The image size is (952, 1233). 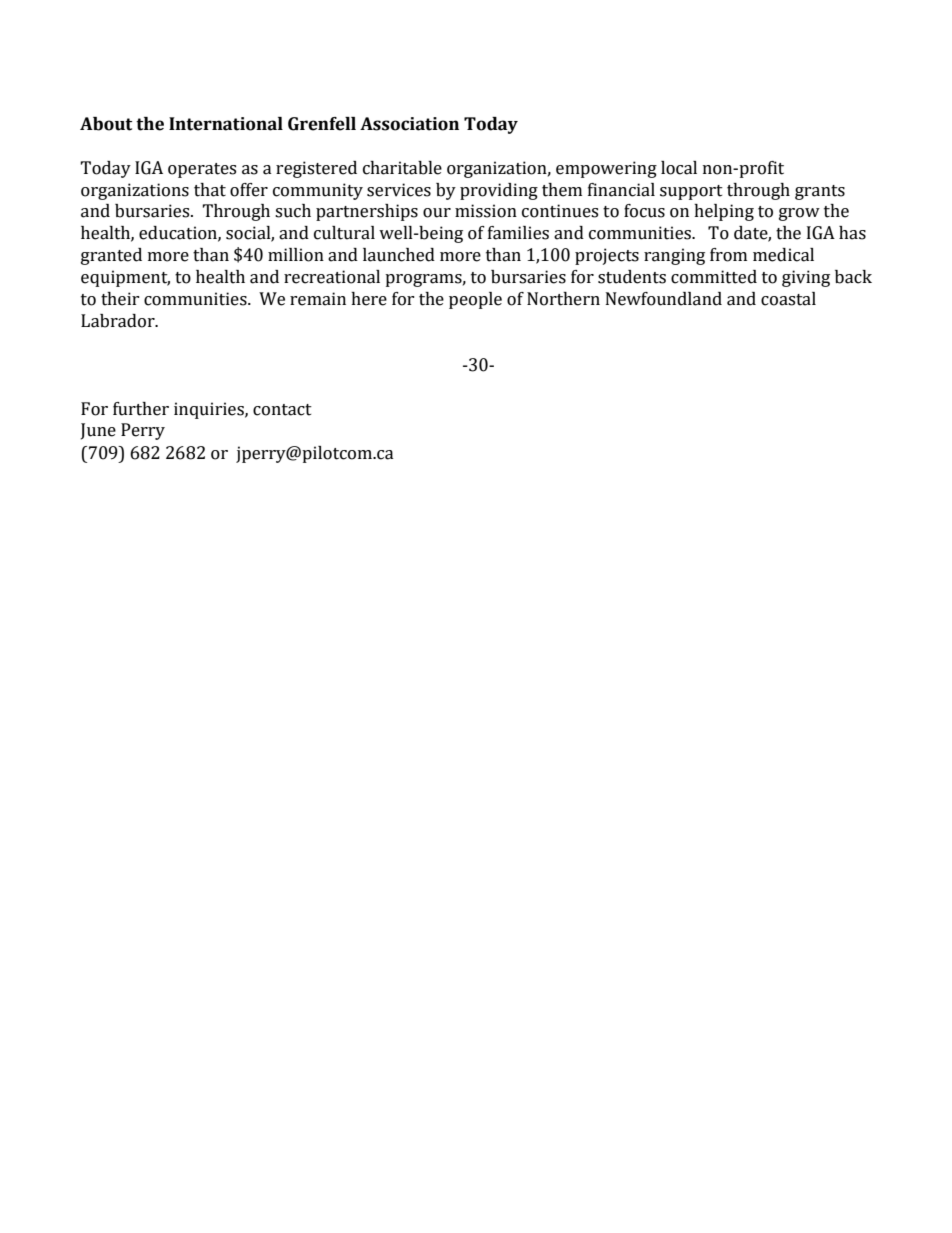 I want to click on local, so click(x=679, y=168).
